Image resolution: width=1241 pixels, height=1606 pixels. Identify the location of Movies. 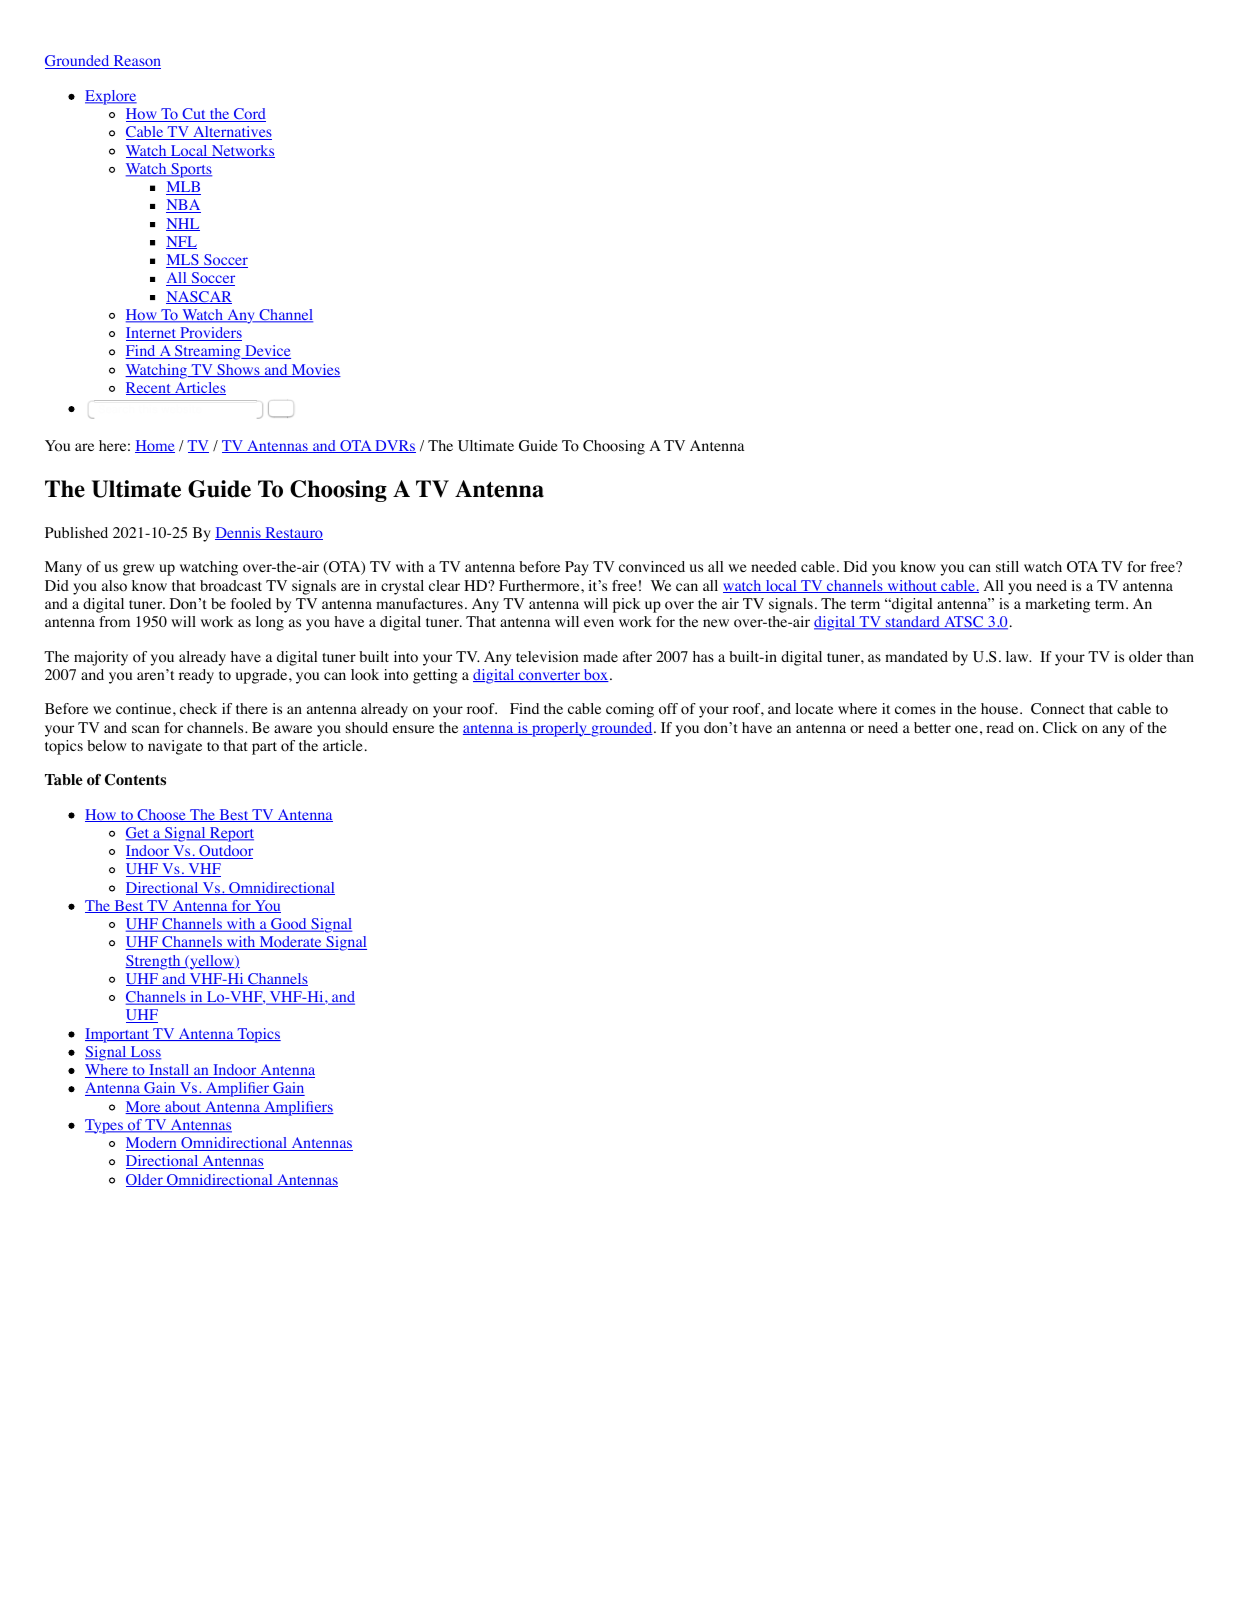
(315, 370).
